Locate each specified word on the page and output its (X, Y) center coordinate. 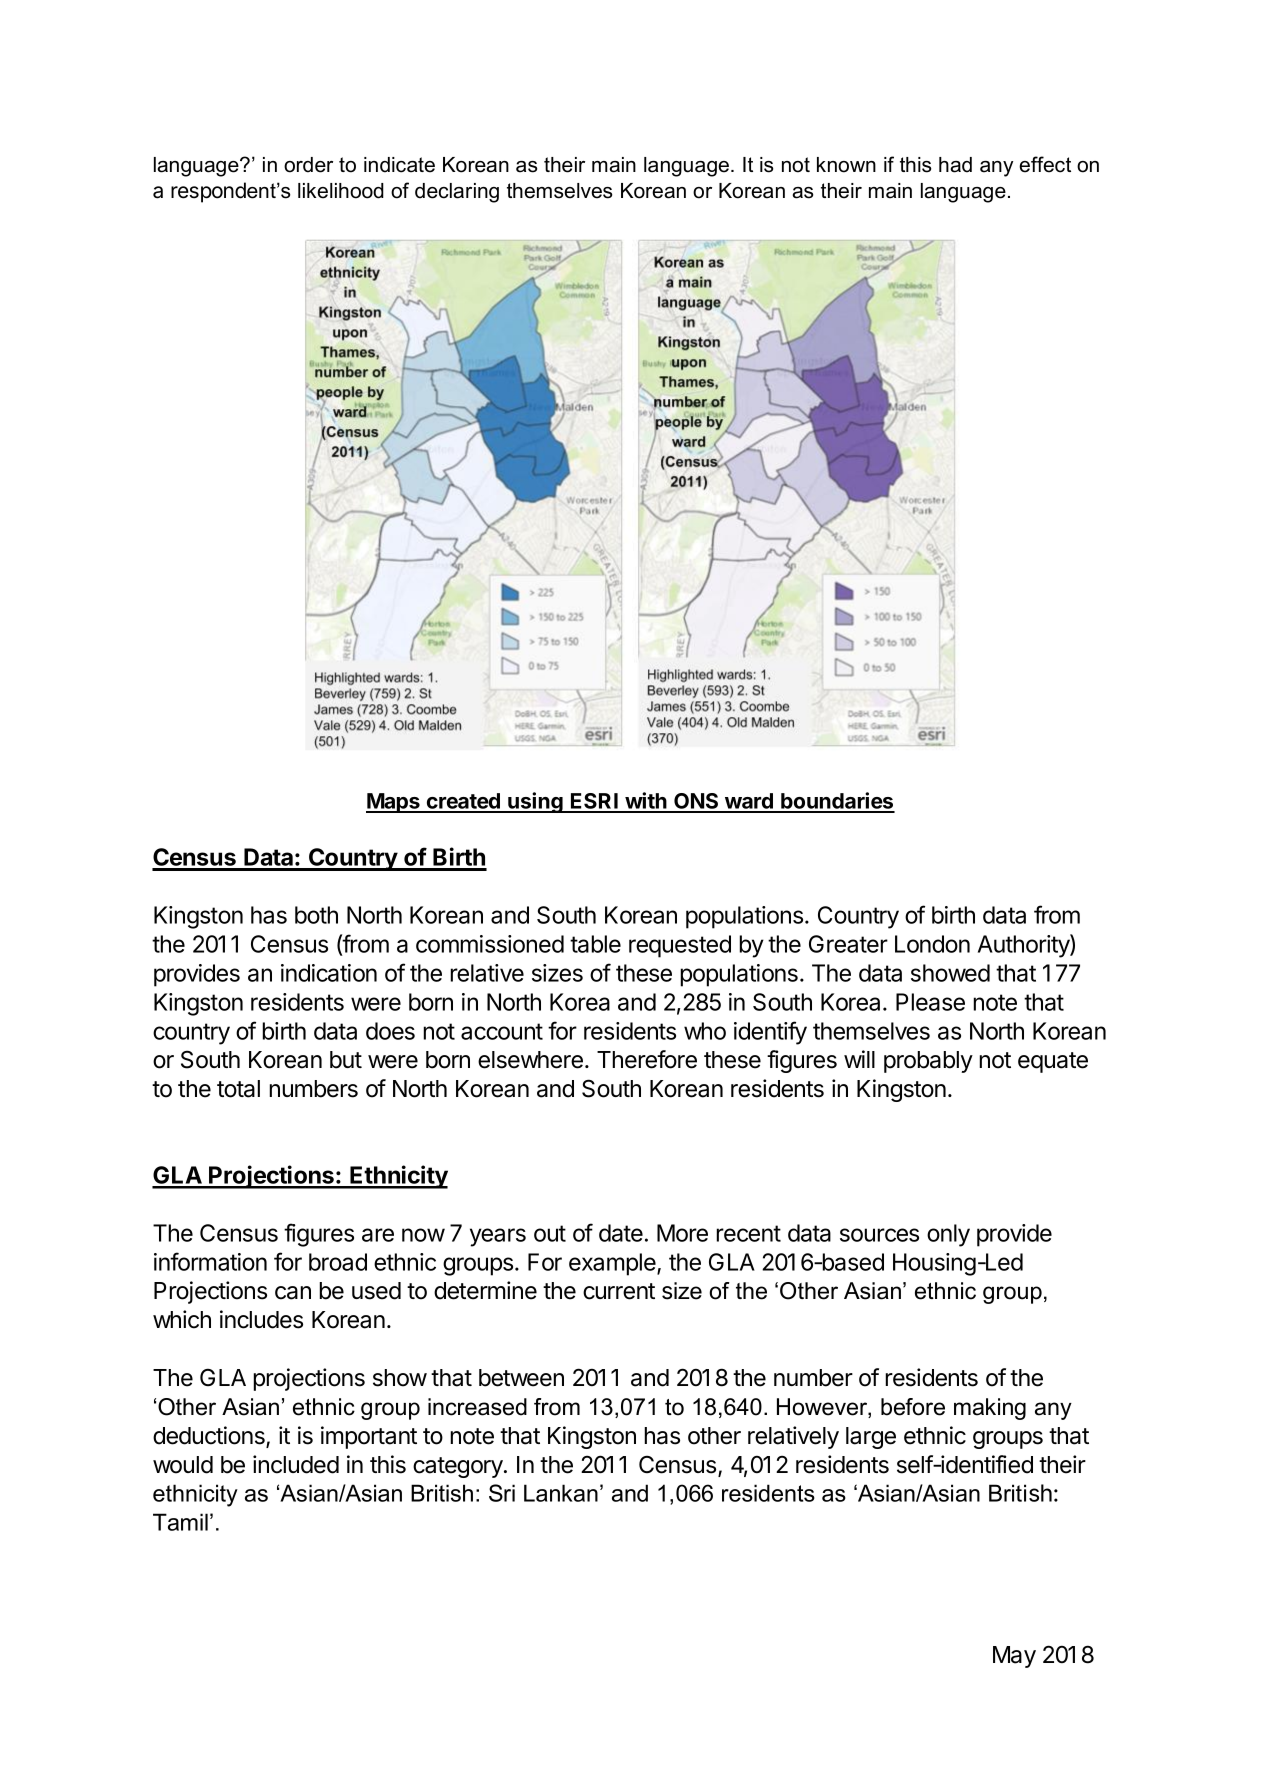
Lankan (561, 1493)
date (621, 1233)
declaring (457, 193)
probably (928, 1062)
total (238, 1089)
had (955, 165)
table (595, 944)
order (308, 165)
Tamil (180, 1522)
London (932, 944)
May (1014, 1657)
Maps (394, 803)
